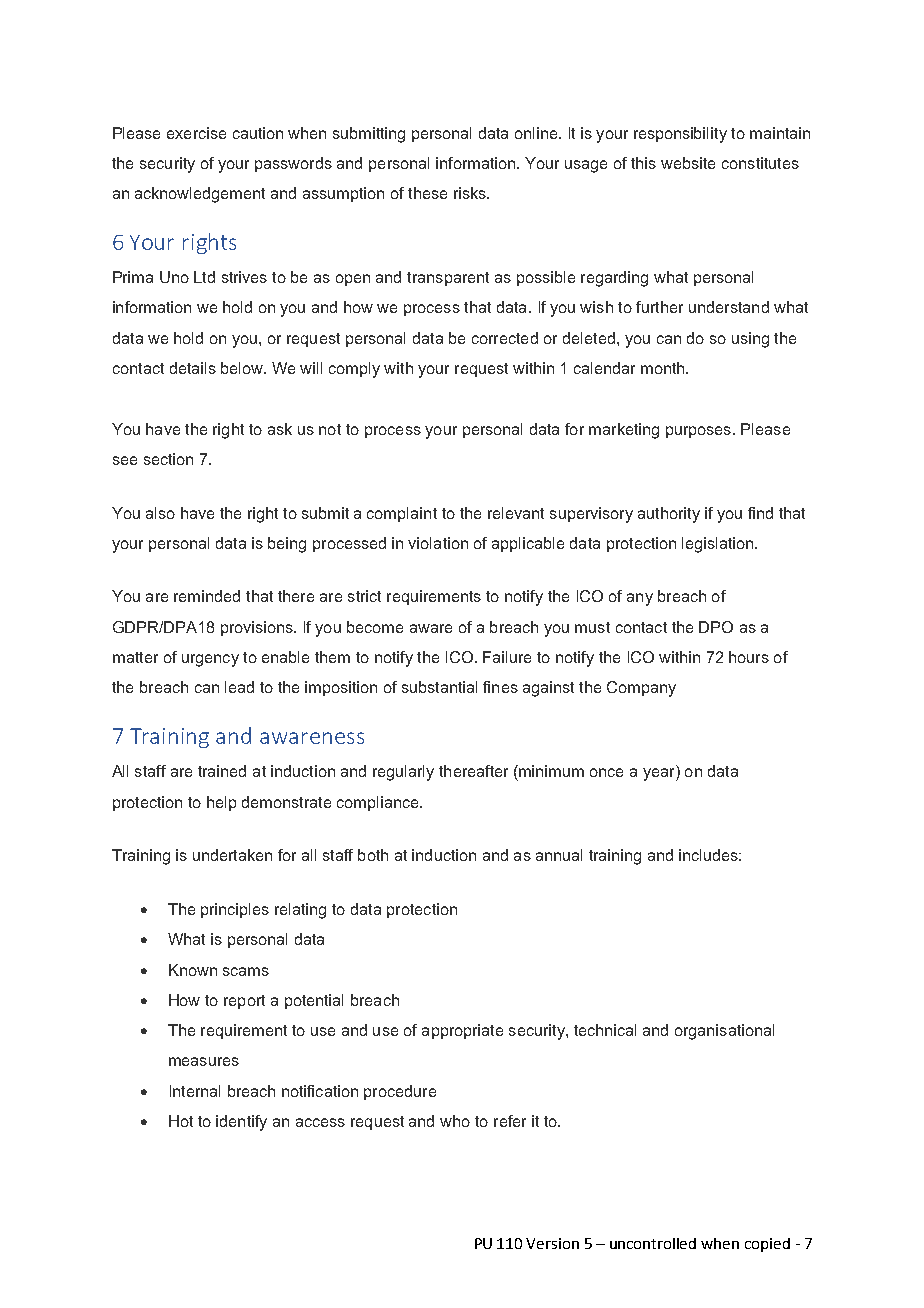 The height and width of the screenshot is (1308, 924). Describe the element at coordinates (471, 193) in the screenshot. I see `risks` at that location.
